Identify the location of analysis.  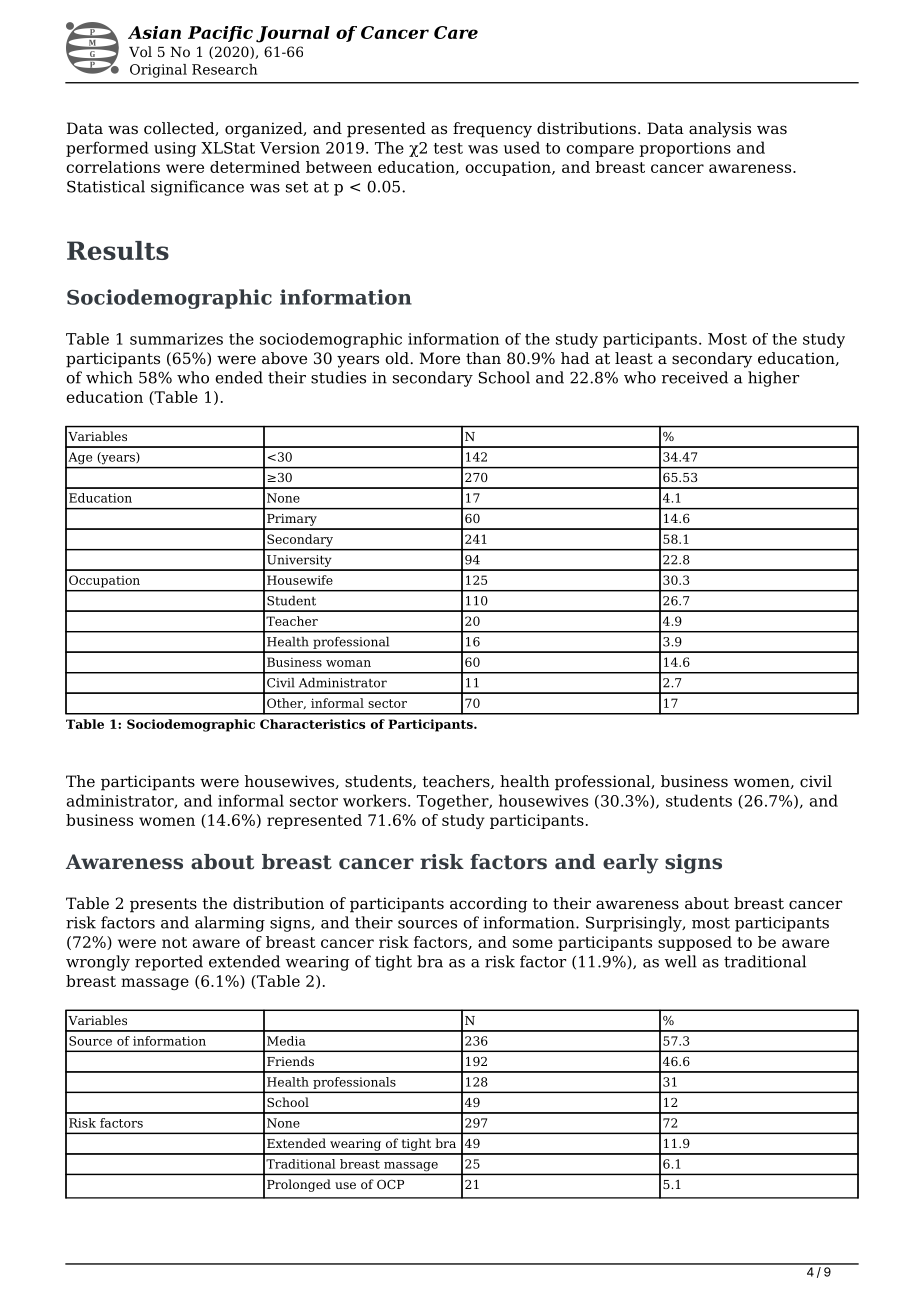
(720, 130).
